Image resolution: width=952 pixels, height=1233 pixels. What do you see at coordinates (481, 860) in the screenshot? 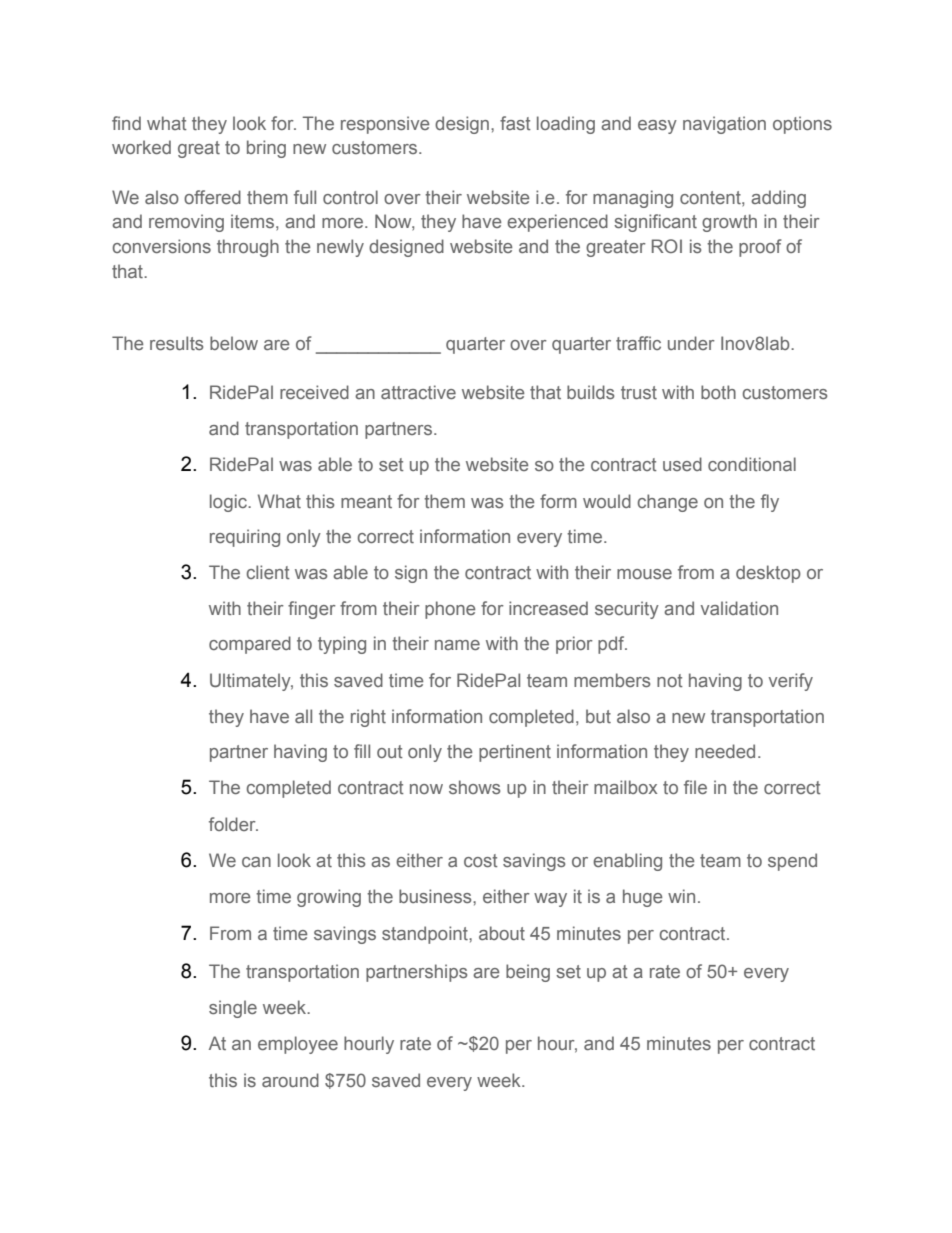
I see `cost` at bounding box center [481, 860].
